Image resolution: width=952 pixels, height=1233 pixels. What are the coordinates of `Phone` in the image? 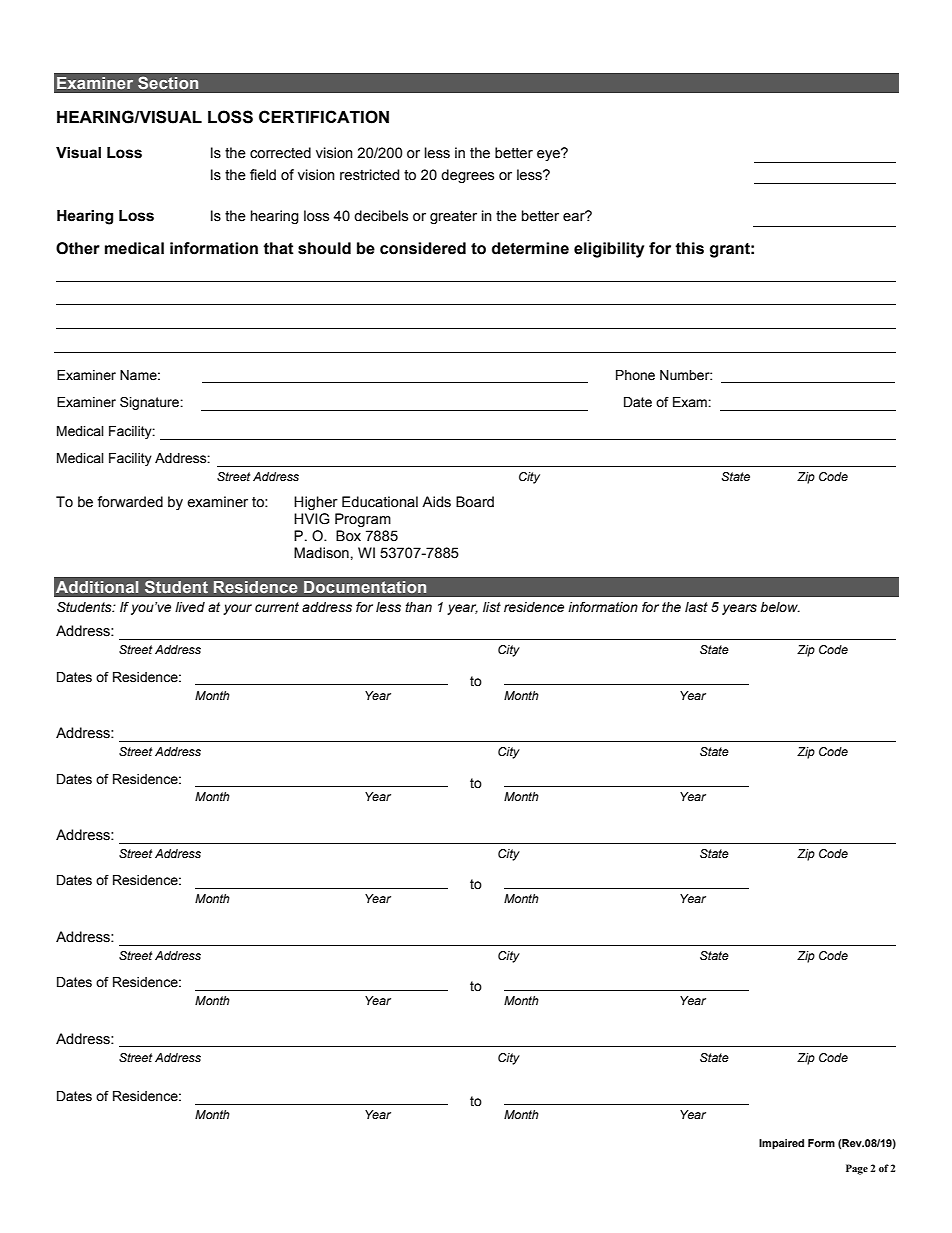 It's located at (635, 375).
